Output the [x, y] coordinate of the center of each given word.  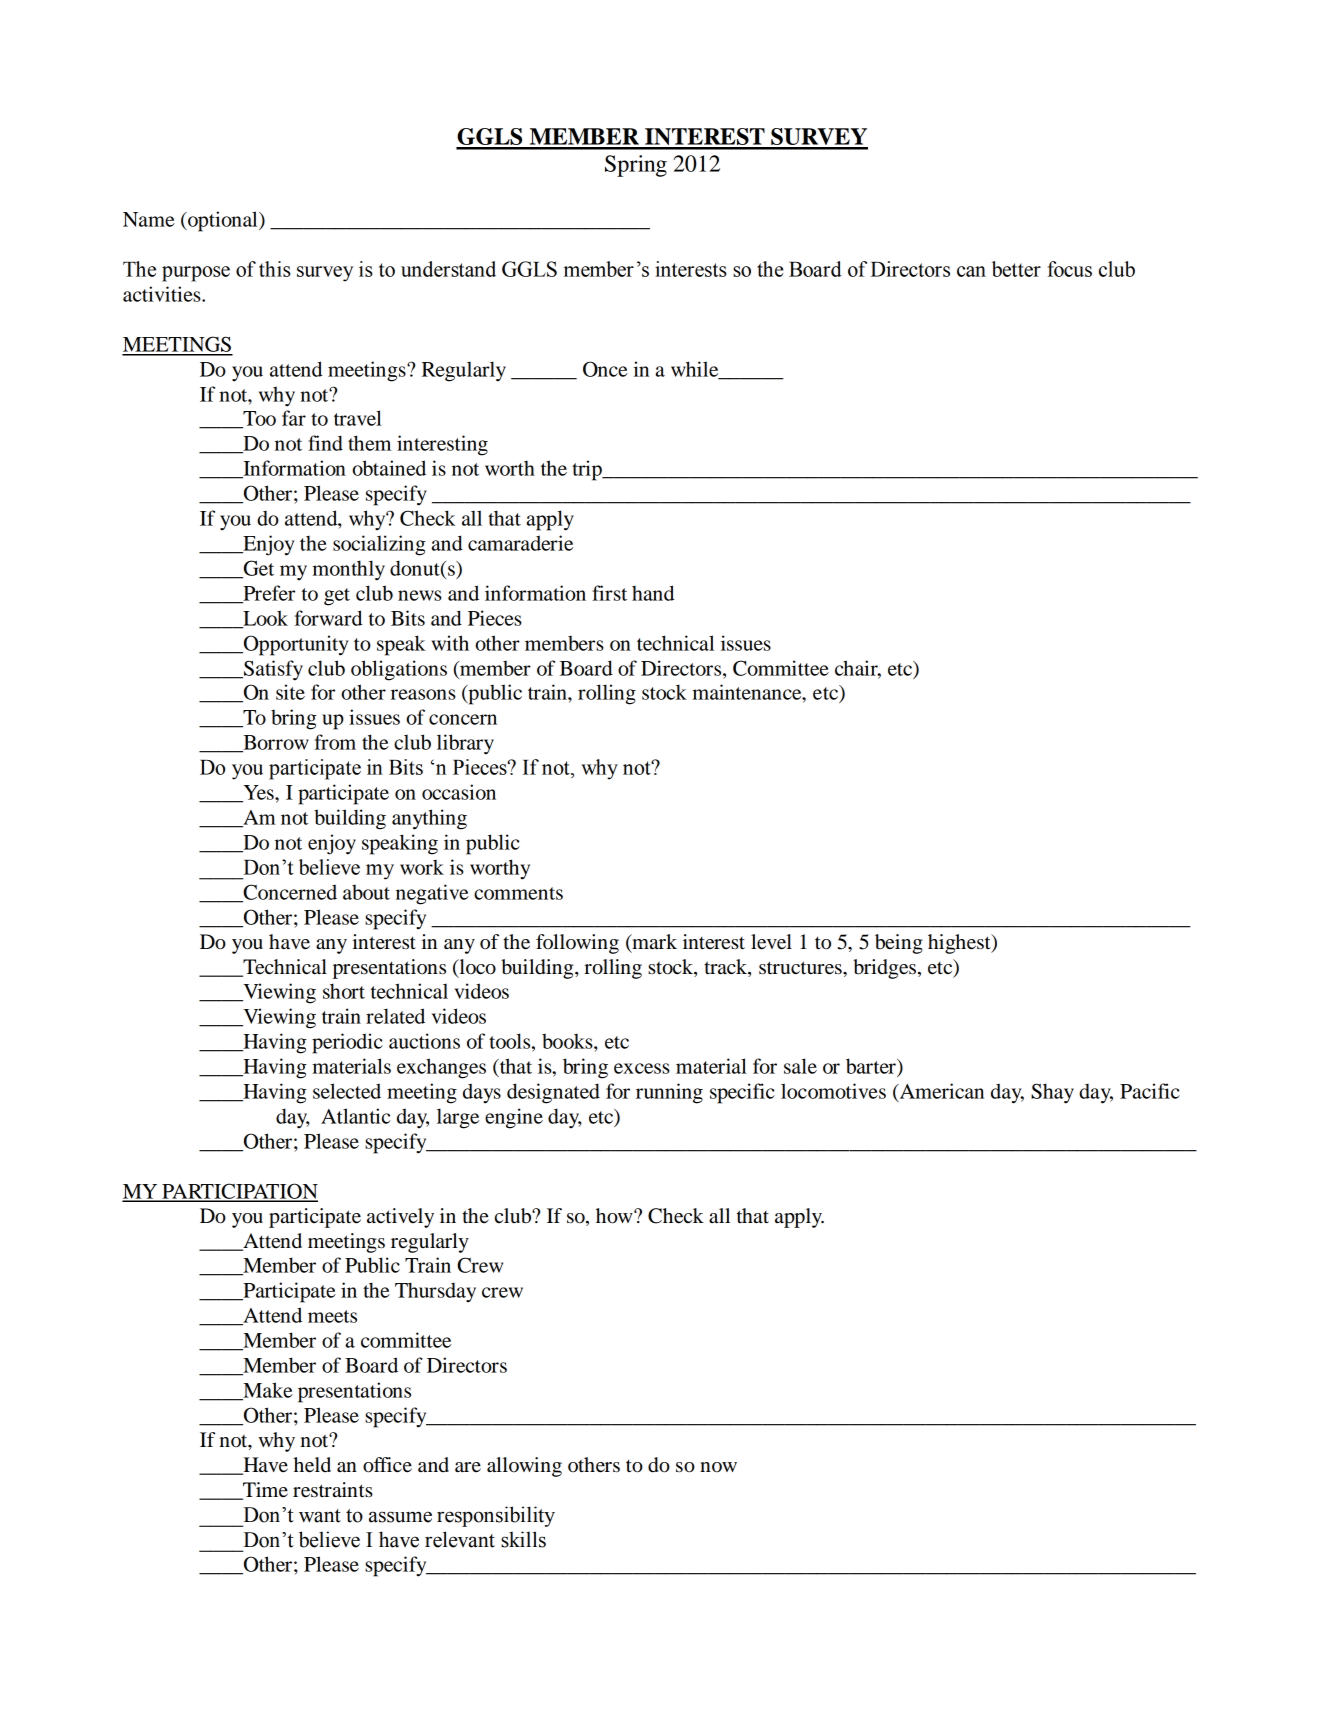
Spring [636, 166]
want [320, 1516]
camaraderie [520, 543]
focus [1069, 269]
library [465, 744]
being [899, 944]
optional [223, 221]
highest [960, 944]
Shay [1052, 1093]
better [1016, 269]
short [344, 991]
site [290, 692]
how [615, 1216]
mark [653, 943]
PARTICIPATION [239, 1192]
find [325, 443]
